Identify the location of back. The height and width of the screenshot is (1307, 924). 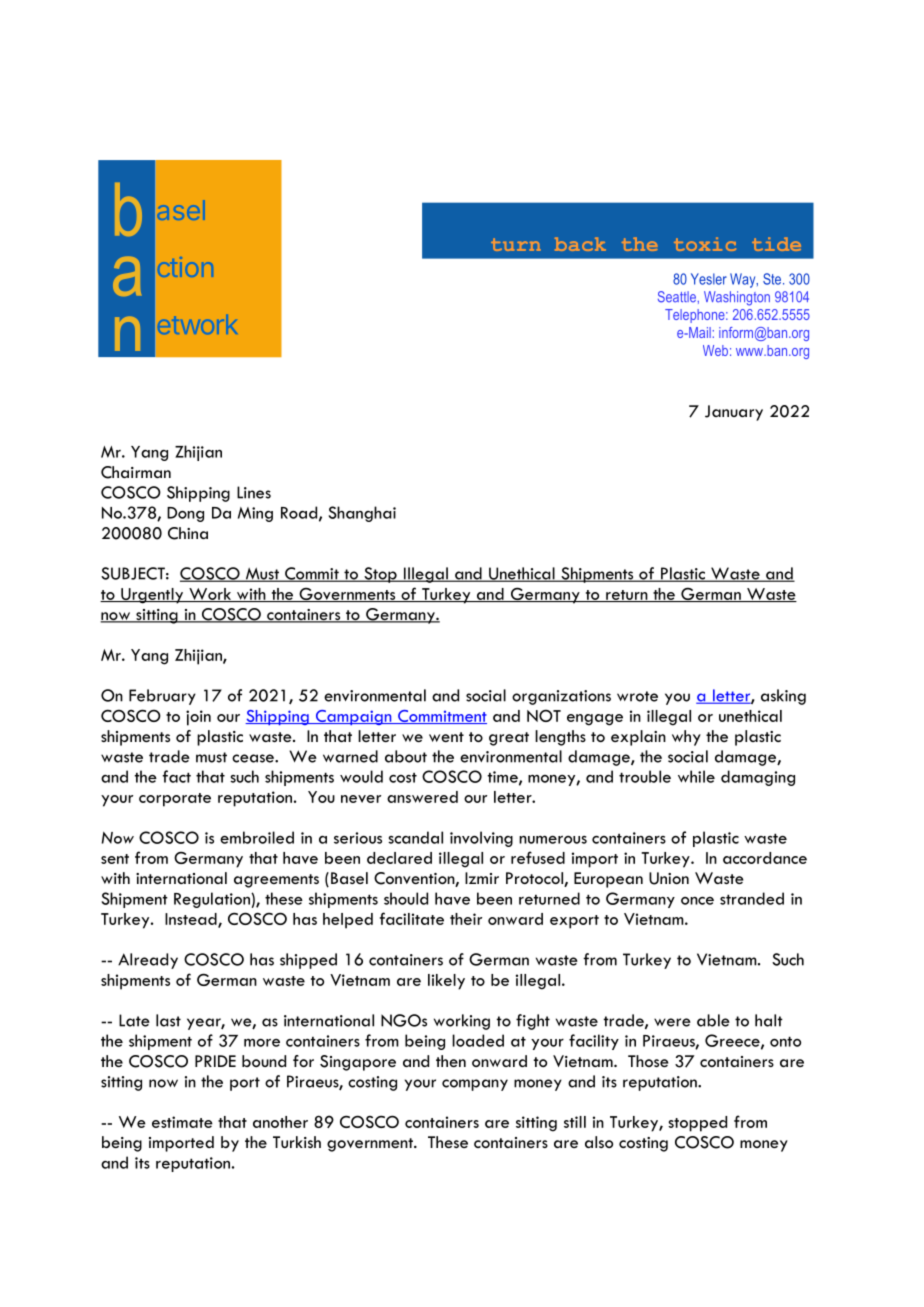
(580, 244).
